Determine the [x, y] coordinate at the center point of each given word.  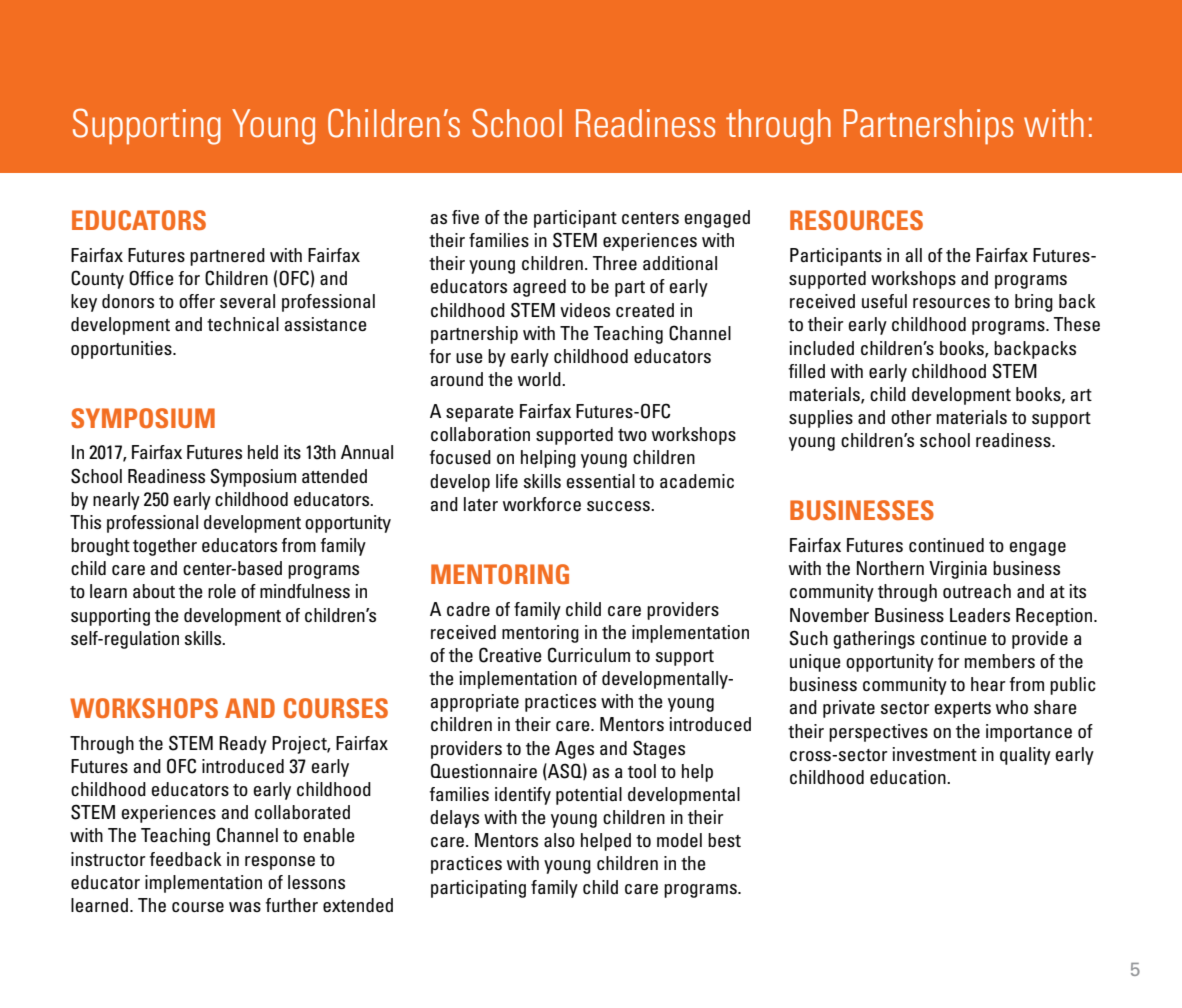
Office [151, 278]
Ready [243, 745]
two [632, 435]
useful [884, 301]
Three [615, 263]
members [1000, 661]
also [559, 840]
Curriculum [589, 655]
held [263, 452]
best [724, 840]
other [911, 417]
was [245, 907]
